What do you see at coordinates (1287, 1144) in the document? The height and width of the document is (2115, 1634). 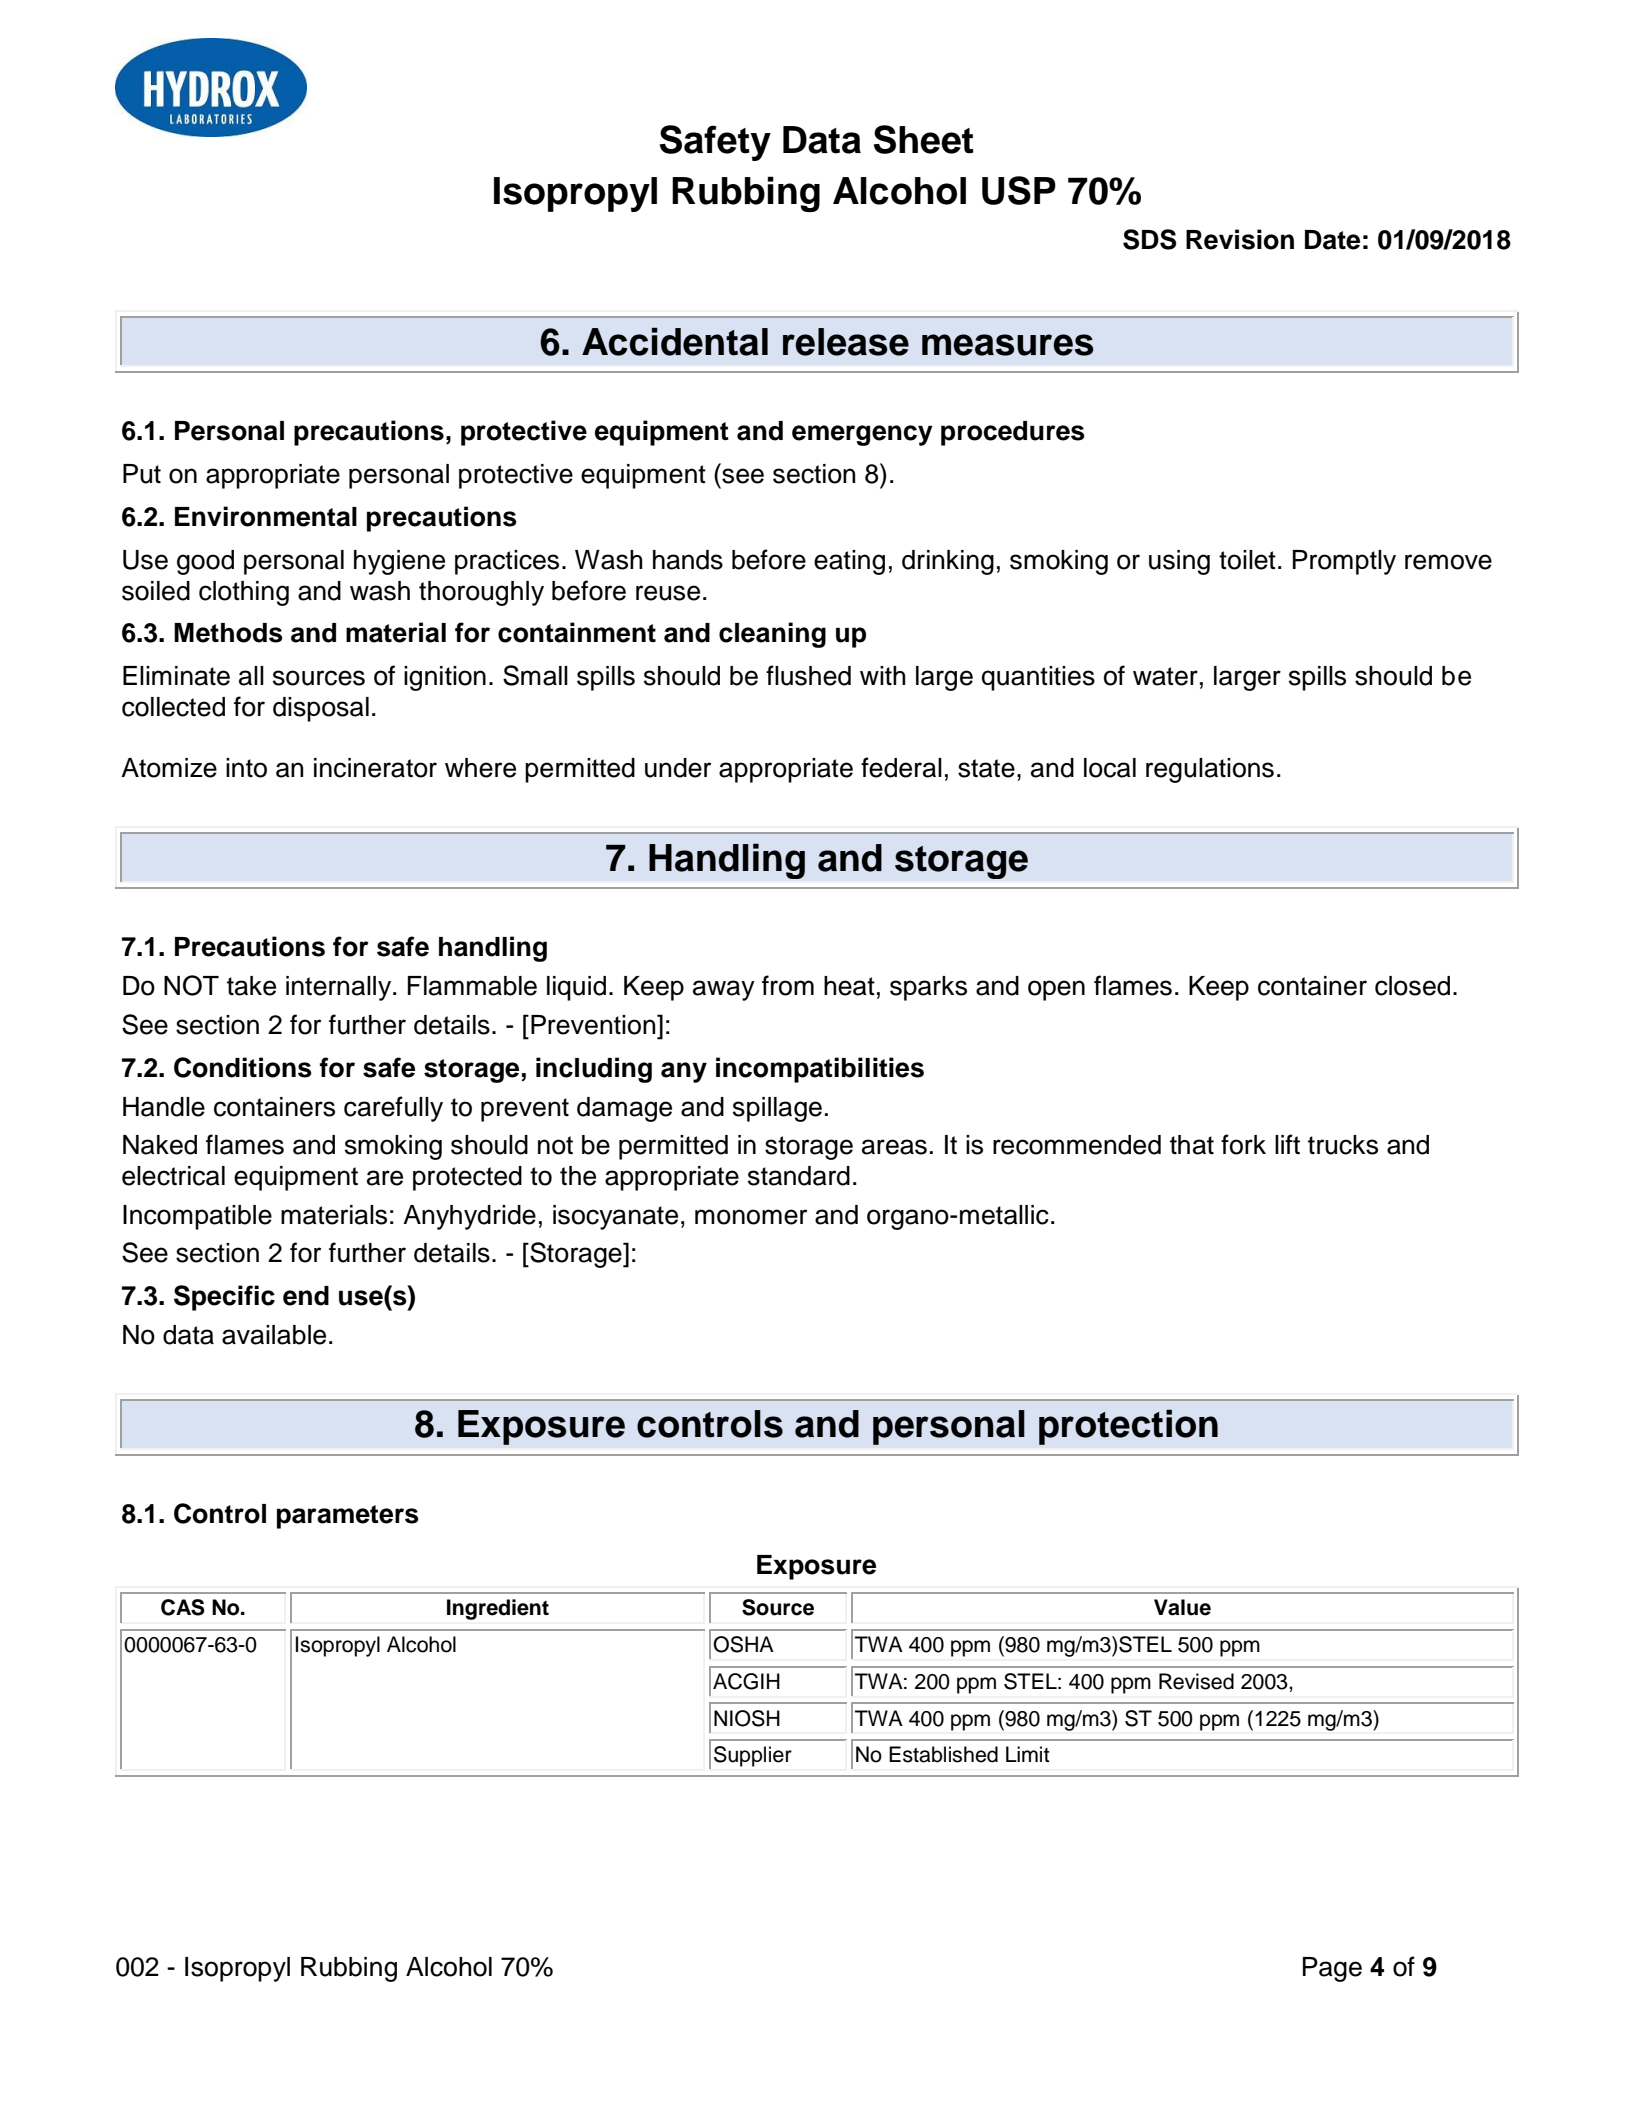 I see `lift` at bounding box center [1287, 1144].
